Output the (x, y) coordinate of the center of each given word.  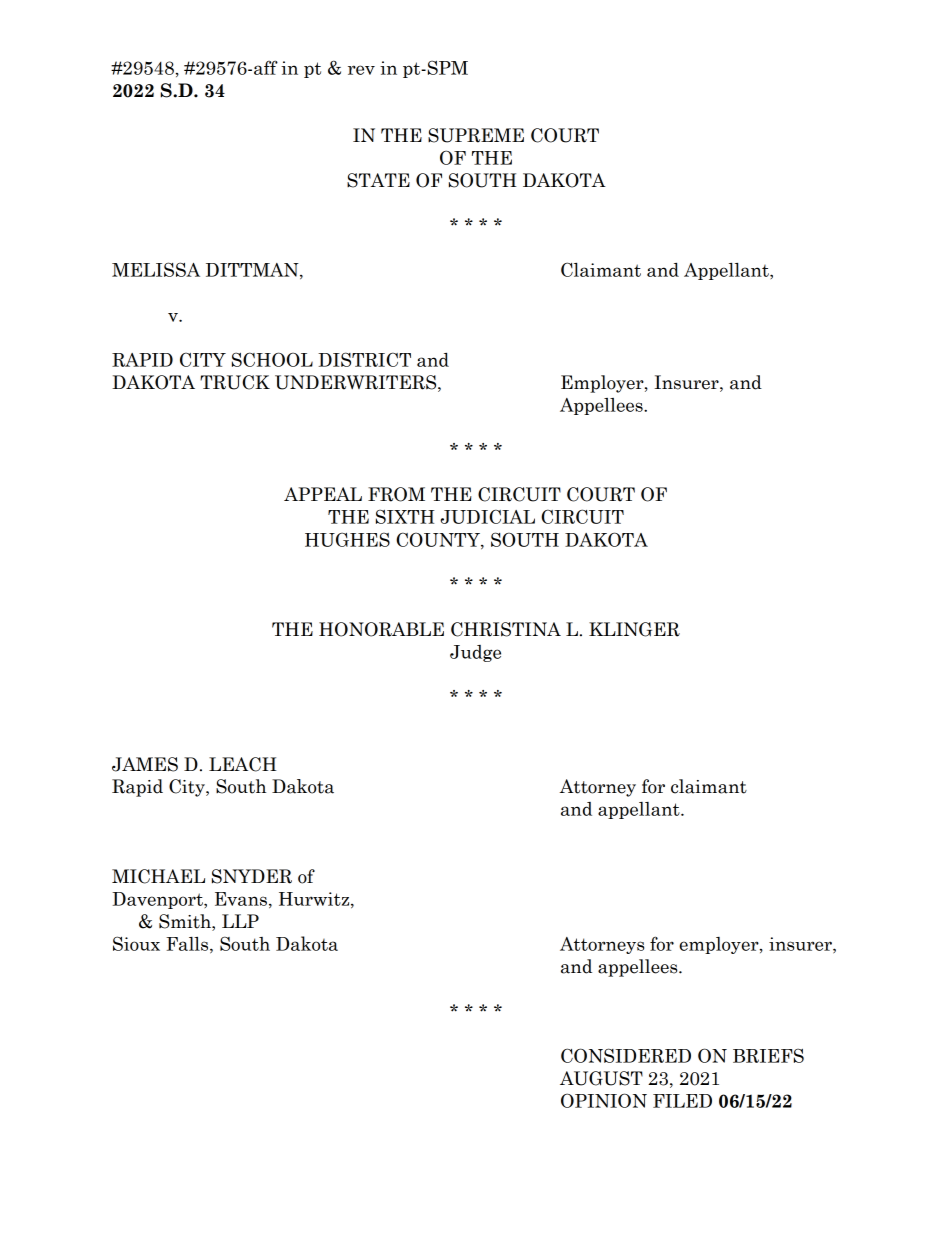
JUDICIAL (487, 516)
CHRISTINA (506, 629)
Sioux (136, 943)
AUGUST (601, 1078)
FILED (682, 1101)
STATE (378, 180)
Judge (475, 653)
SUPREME (476, 135)
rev (361, 70)
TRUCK (235, 382)
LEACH (243, 764)
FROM (396, 494)
